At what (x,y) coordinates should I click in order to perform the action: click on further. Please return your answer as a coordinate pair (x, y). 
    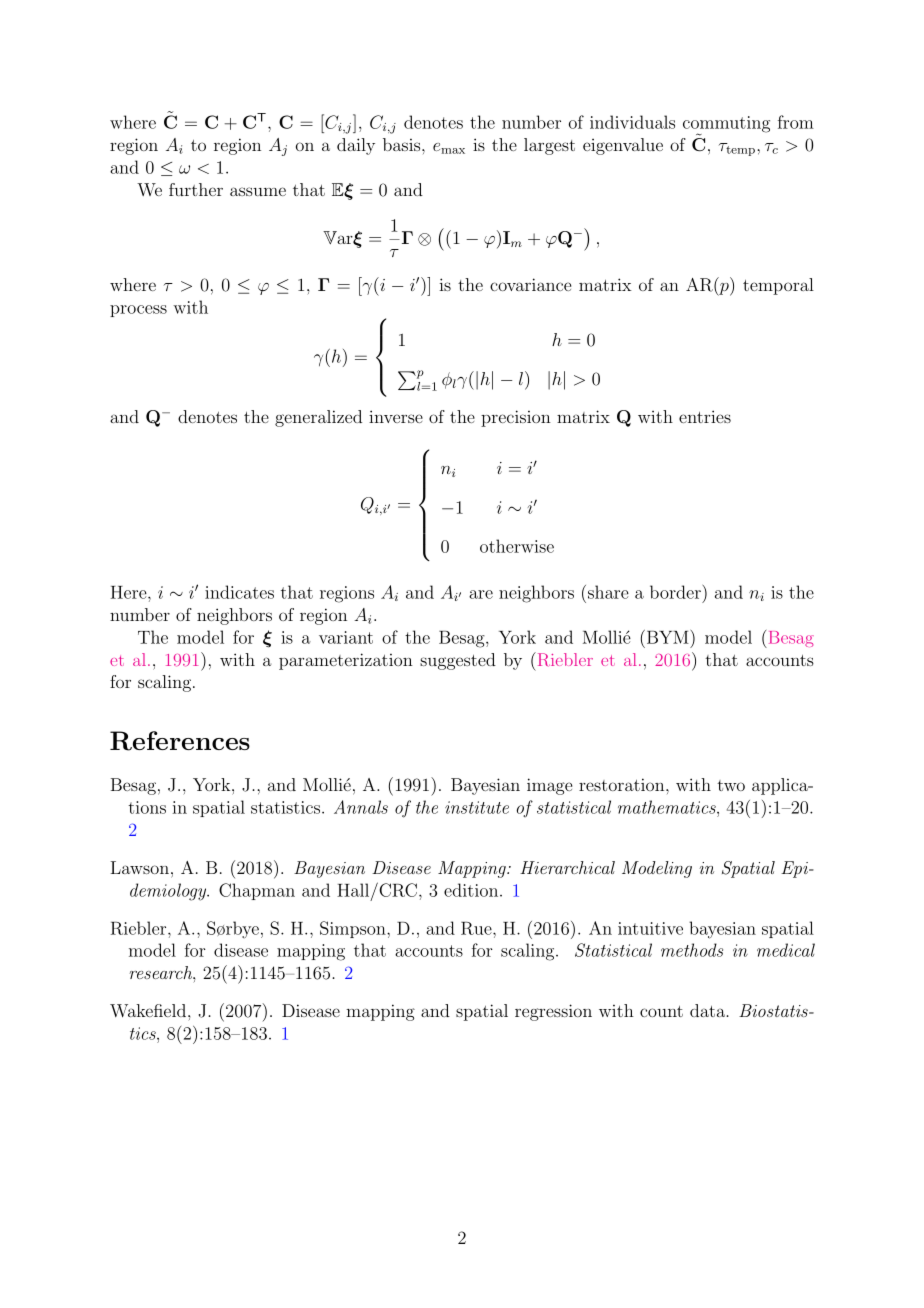
    Looking at the image, I should click on (196, 189).
